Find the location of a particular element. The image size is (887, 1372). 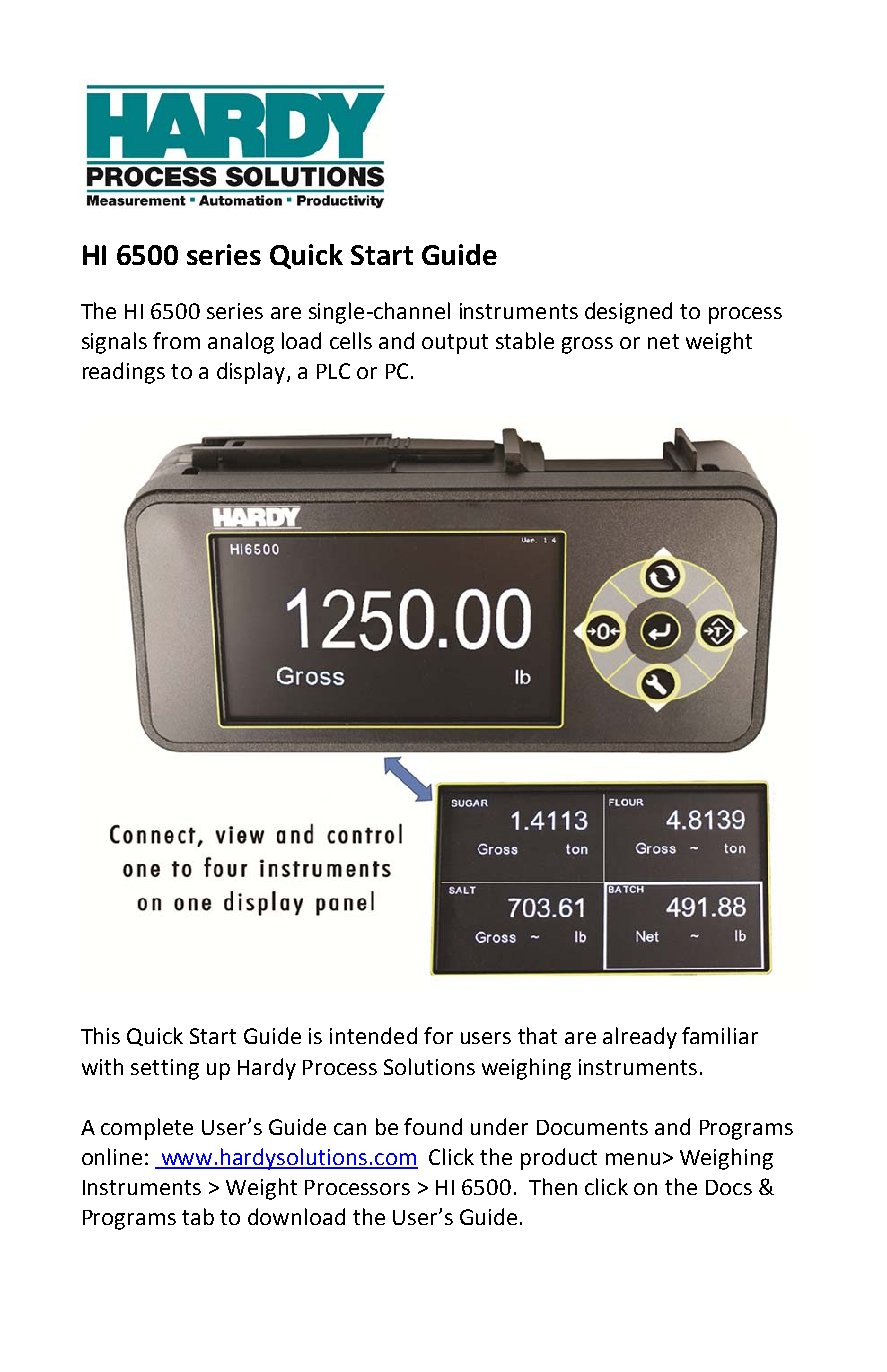

for is located at coordinates (438, 1035).
